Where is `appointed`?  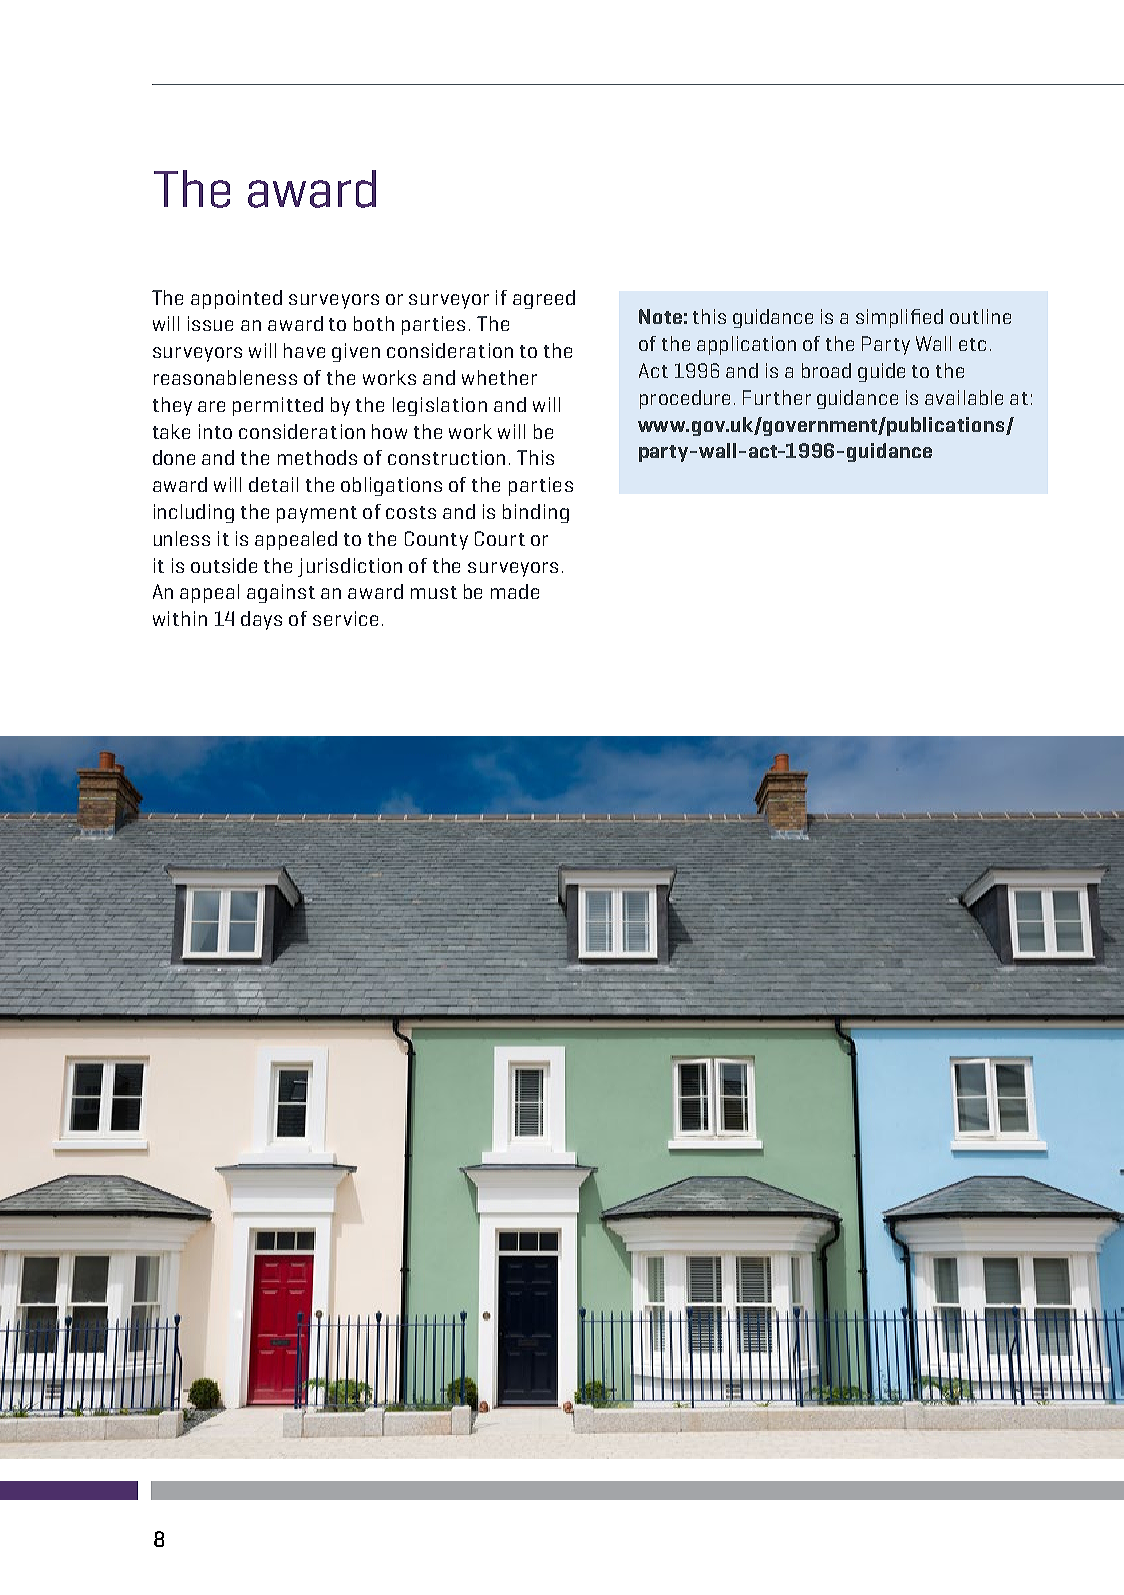 appointed is located at coordinates (236, 299).
